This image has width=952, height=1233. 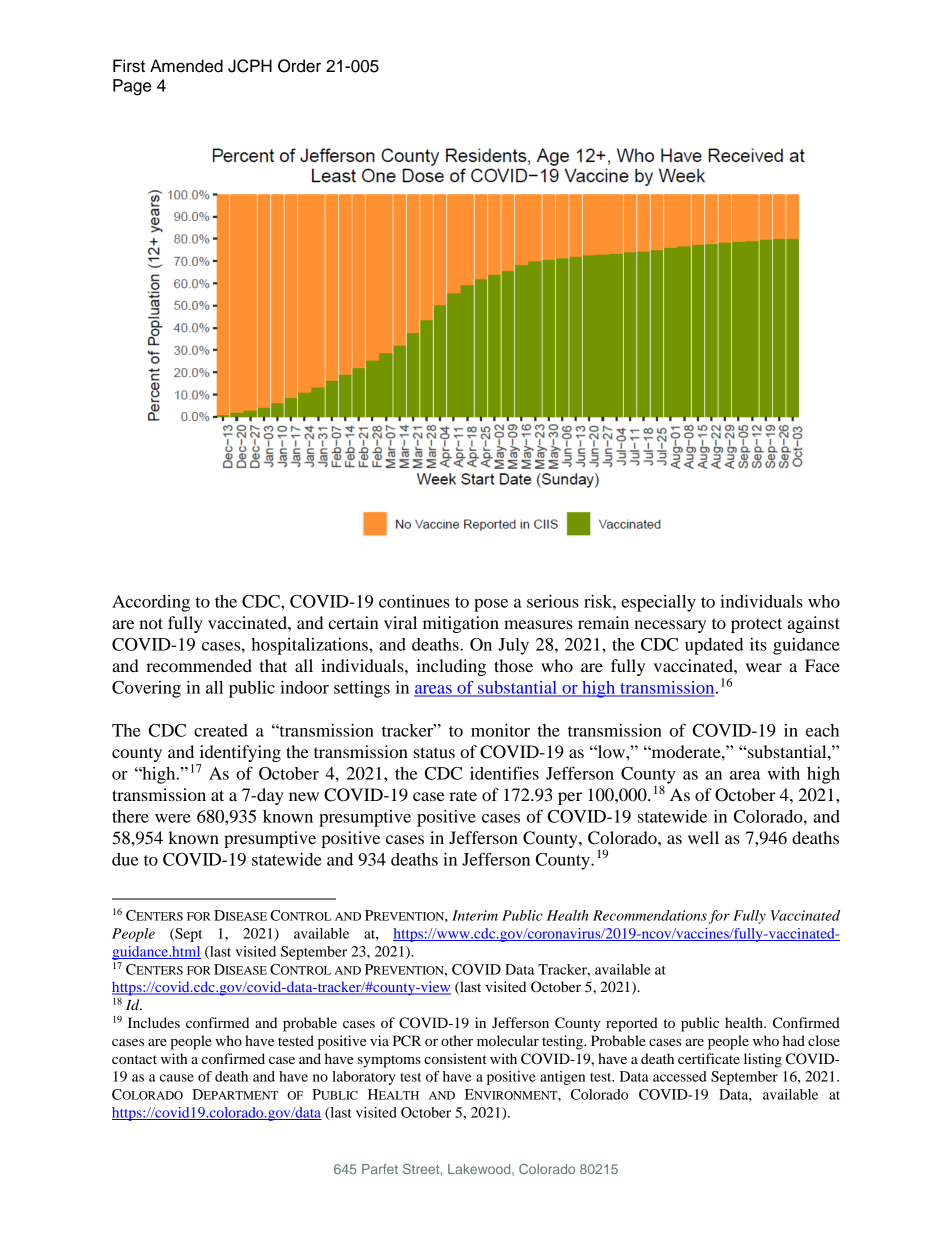 What do you see at coordinates (186, 66) in the image?
I see `Amended` at bounding box center [186, 66].
